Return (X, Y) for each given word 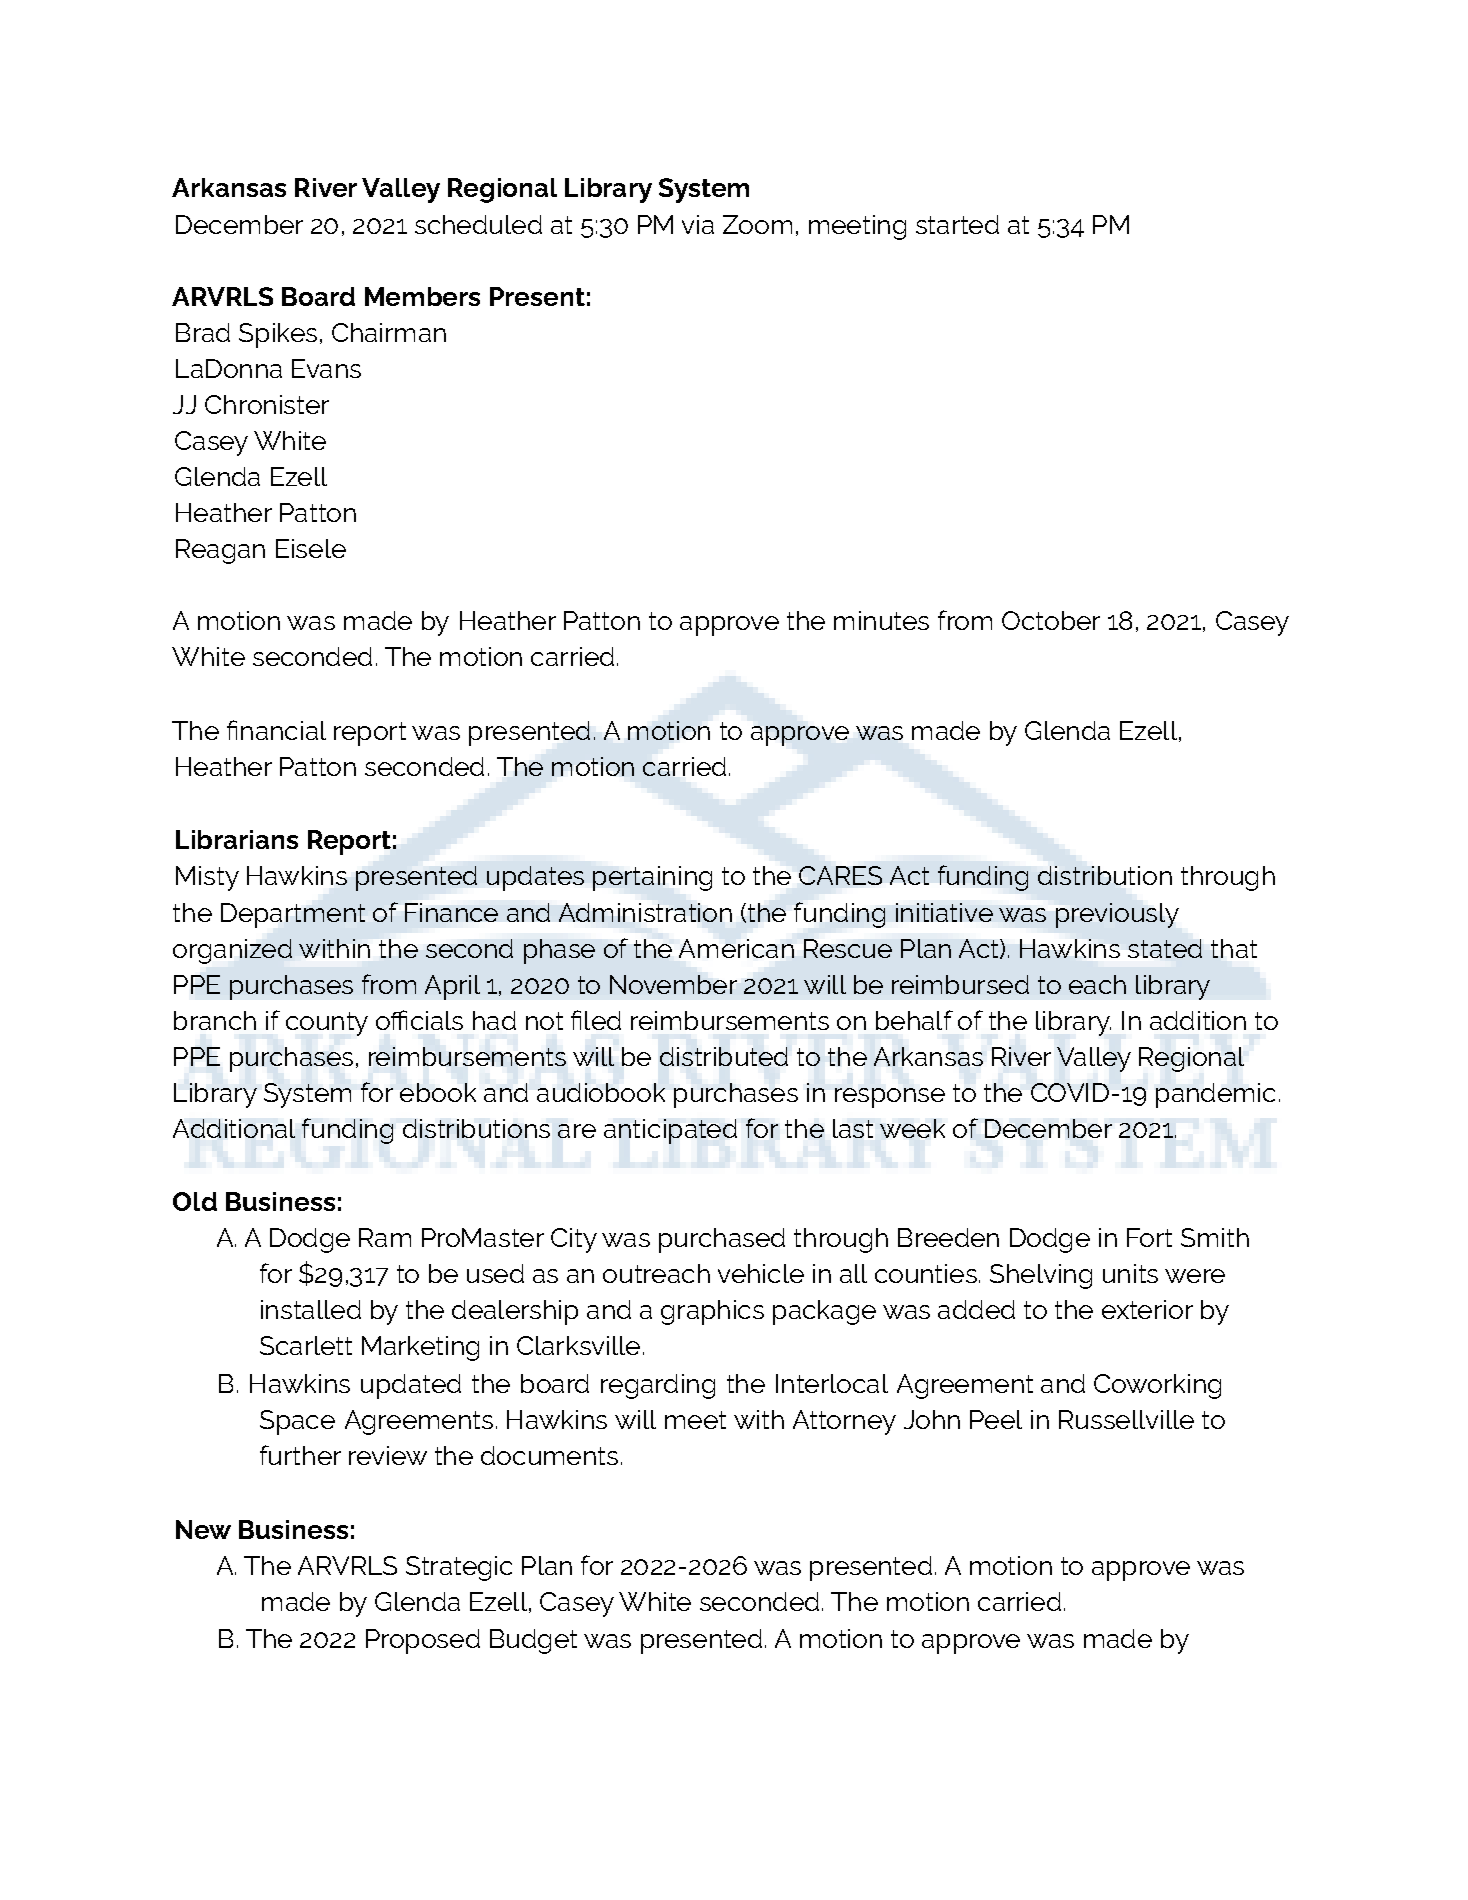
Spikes (278, 335)
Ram (385, 1237)
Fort (1149, 1237)
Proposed (423, 1641)
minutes (881, 620)
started (957, 224)
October (1051, 620)
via (698, 224)
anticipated (670, 1131)
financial (276, 730)
